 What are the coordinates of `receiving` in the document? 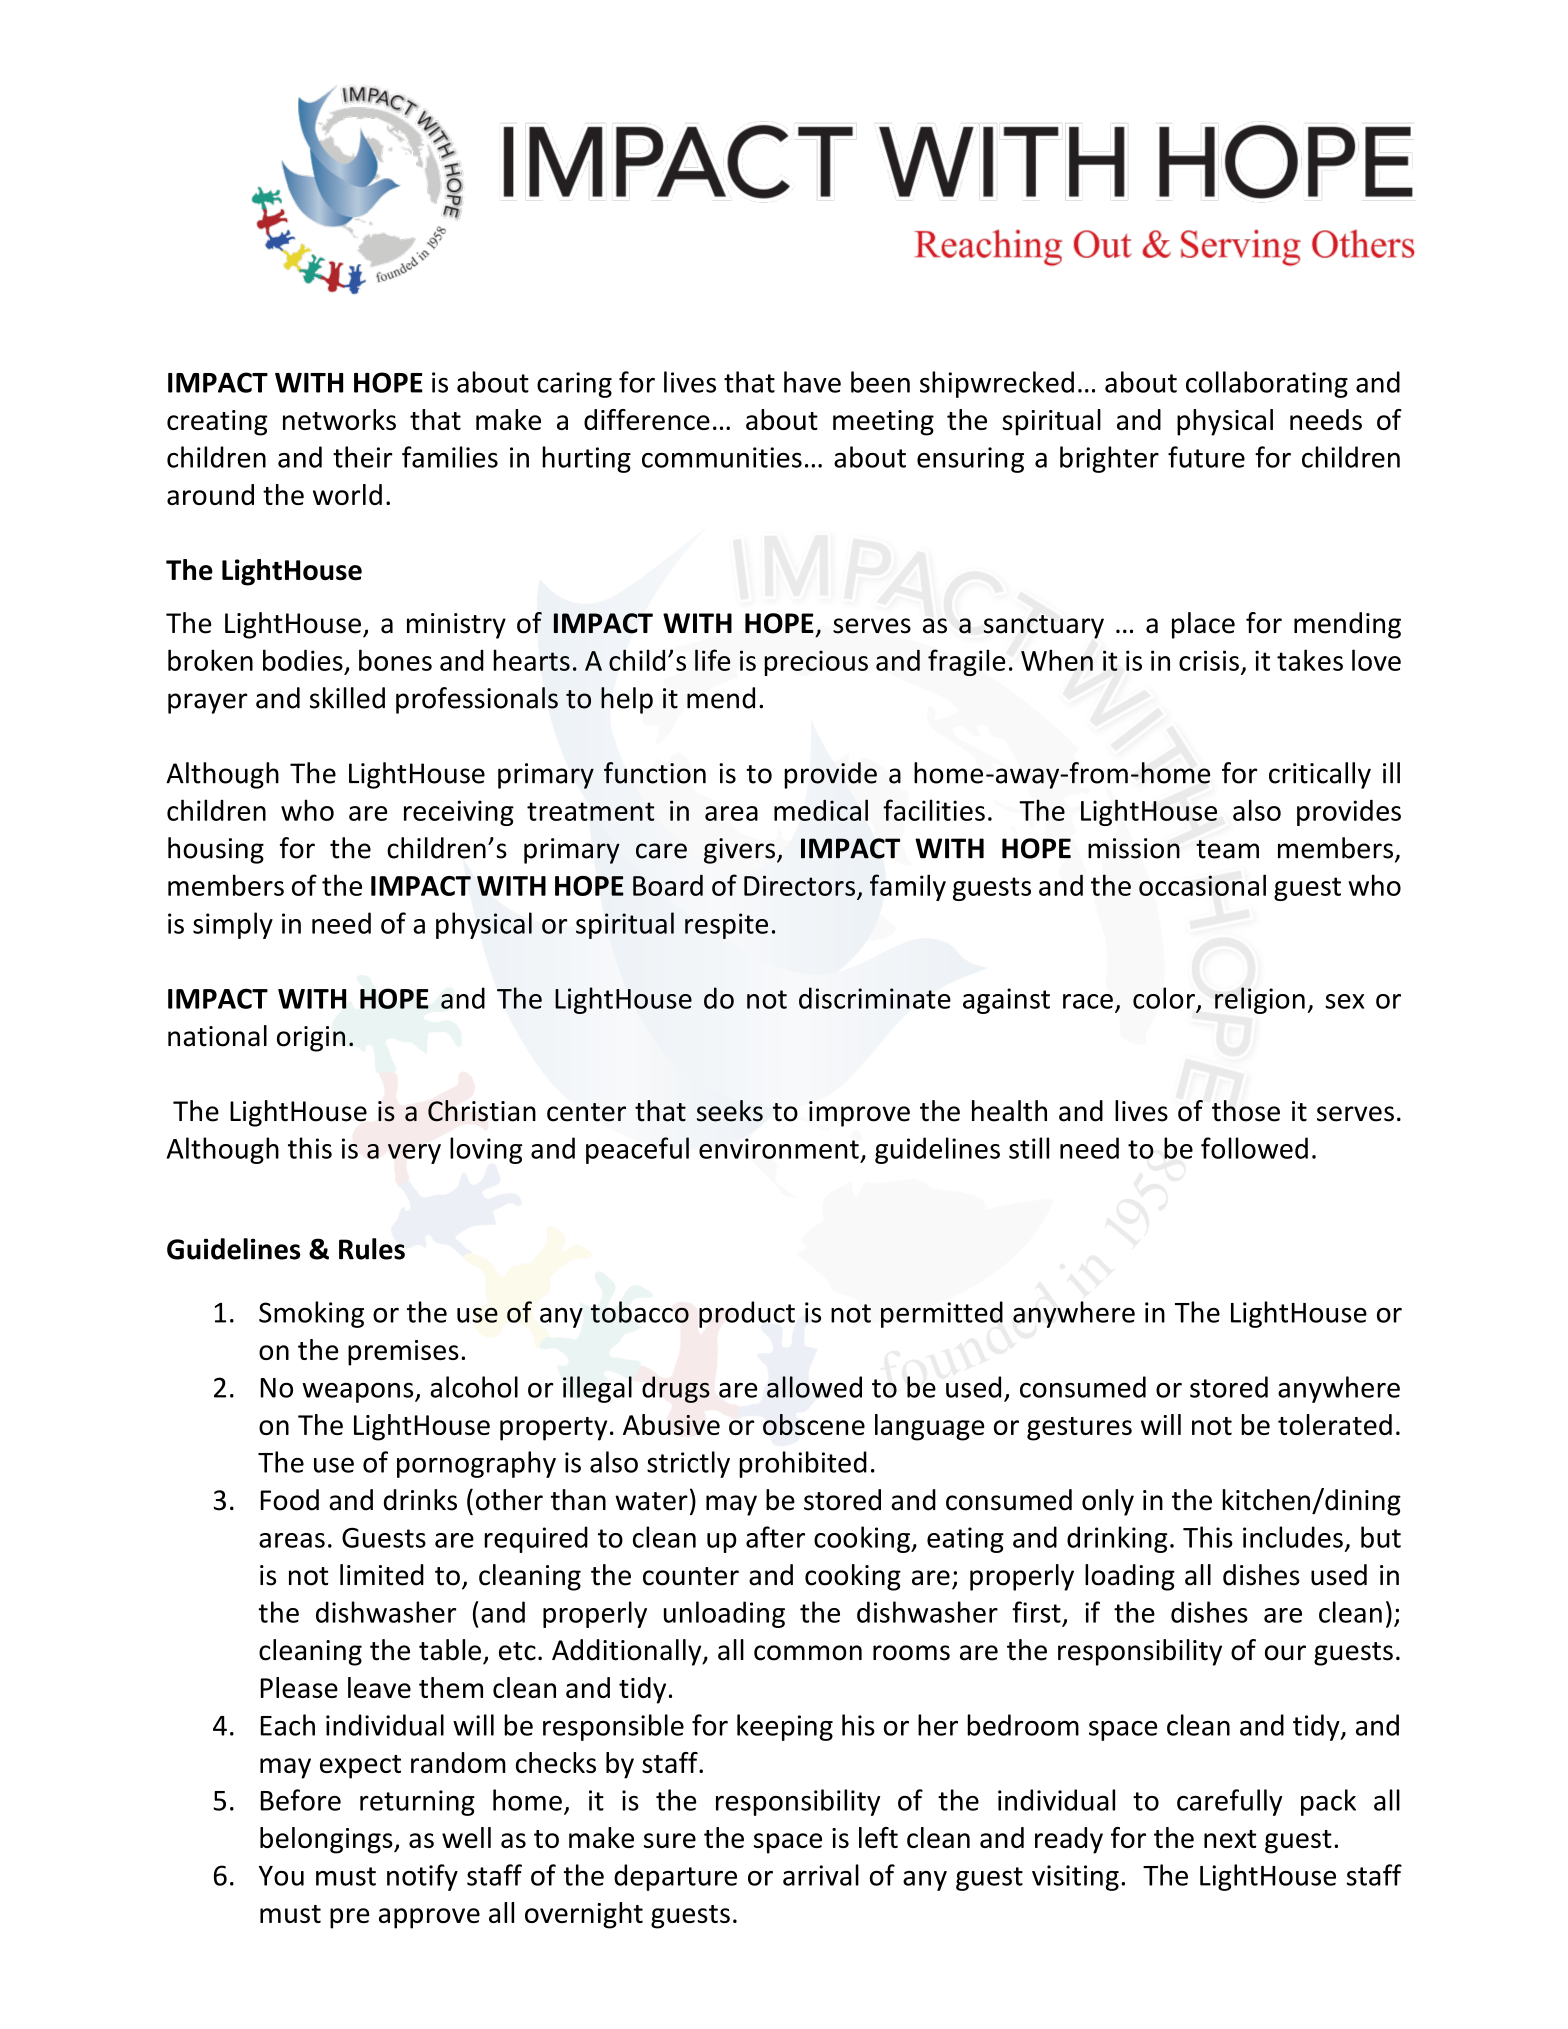 It's located at (459, 813).
